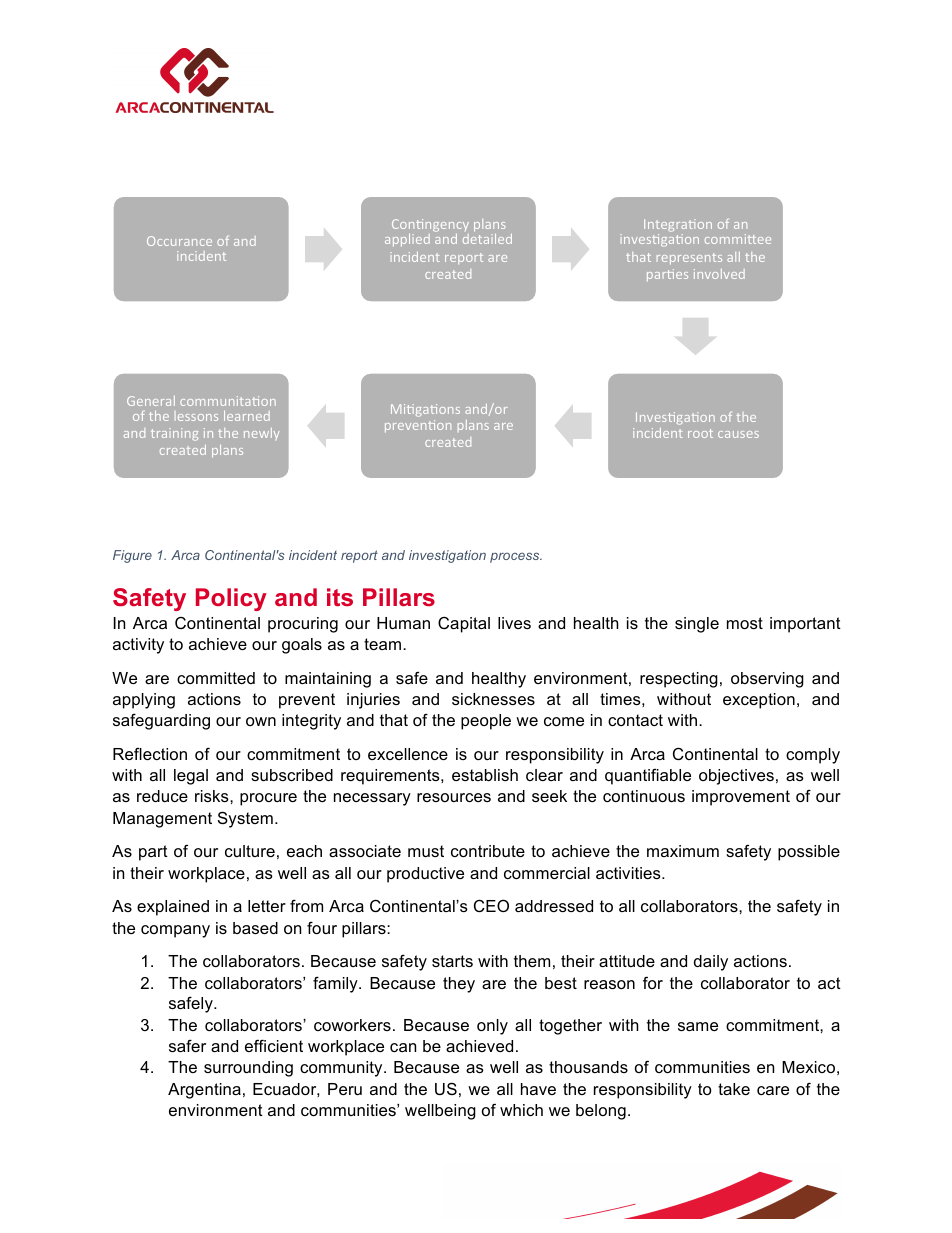 The height and width of the screenshot is (1233, 952). Describe the element at coordinates (521, 1110) in the screenshot. I see `which` at that location.
